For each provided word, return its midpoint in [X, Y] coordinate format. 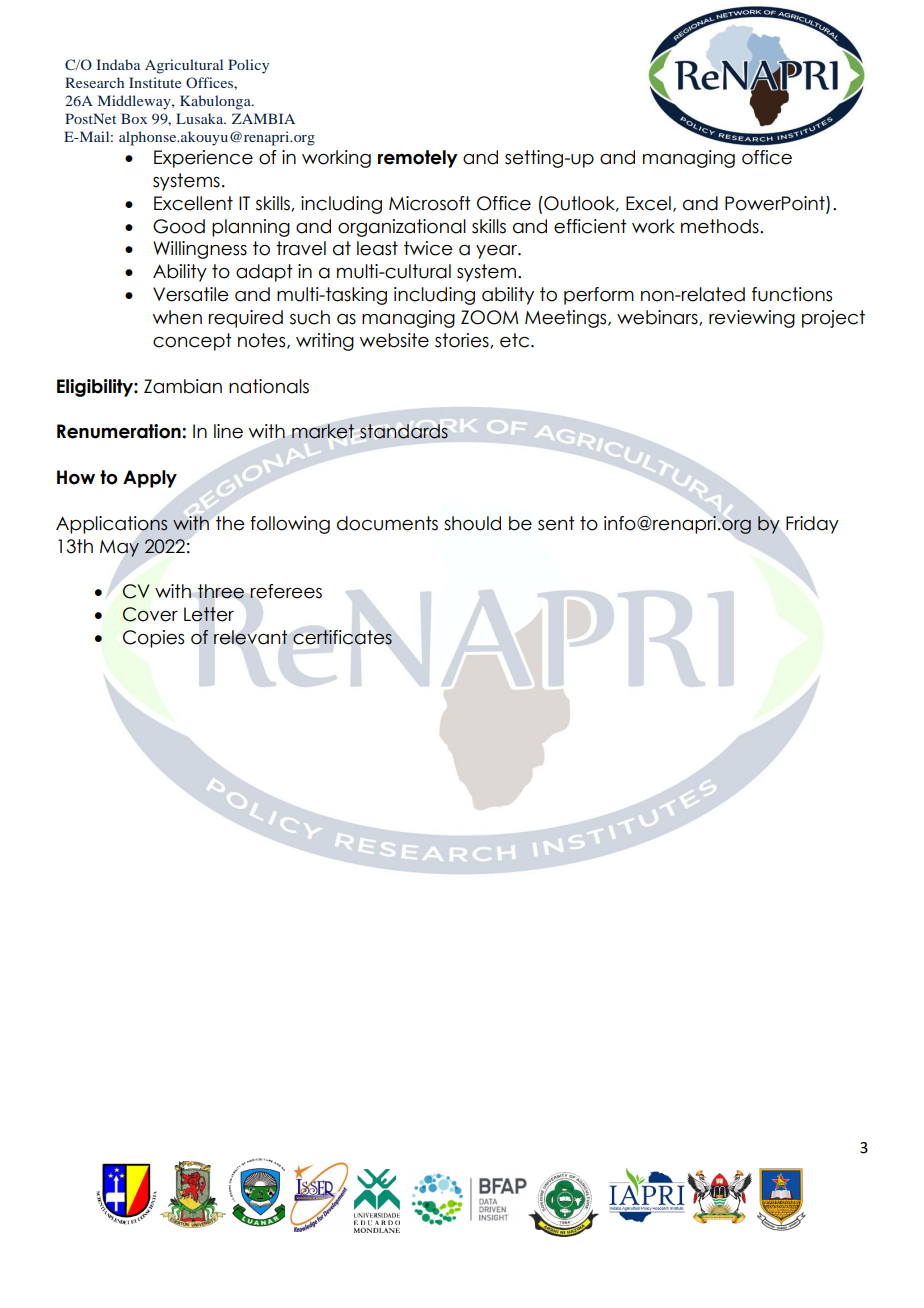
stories [463, 341]
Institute [155, 82]
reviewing [752, 319]
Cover [150, 614]
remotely [418, 159]
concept [192, 342]
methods [721, 226]
